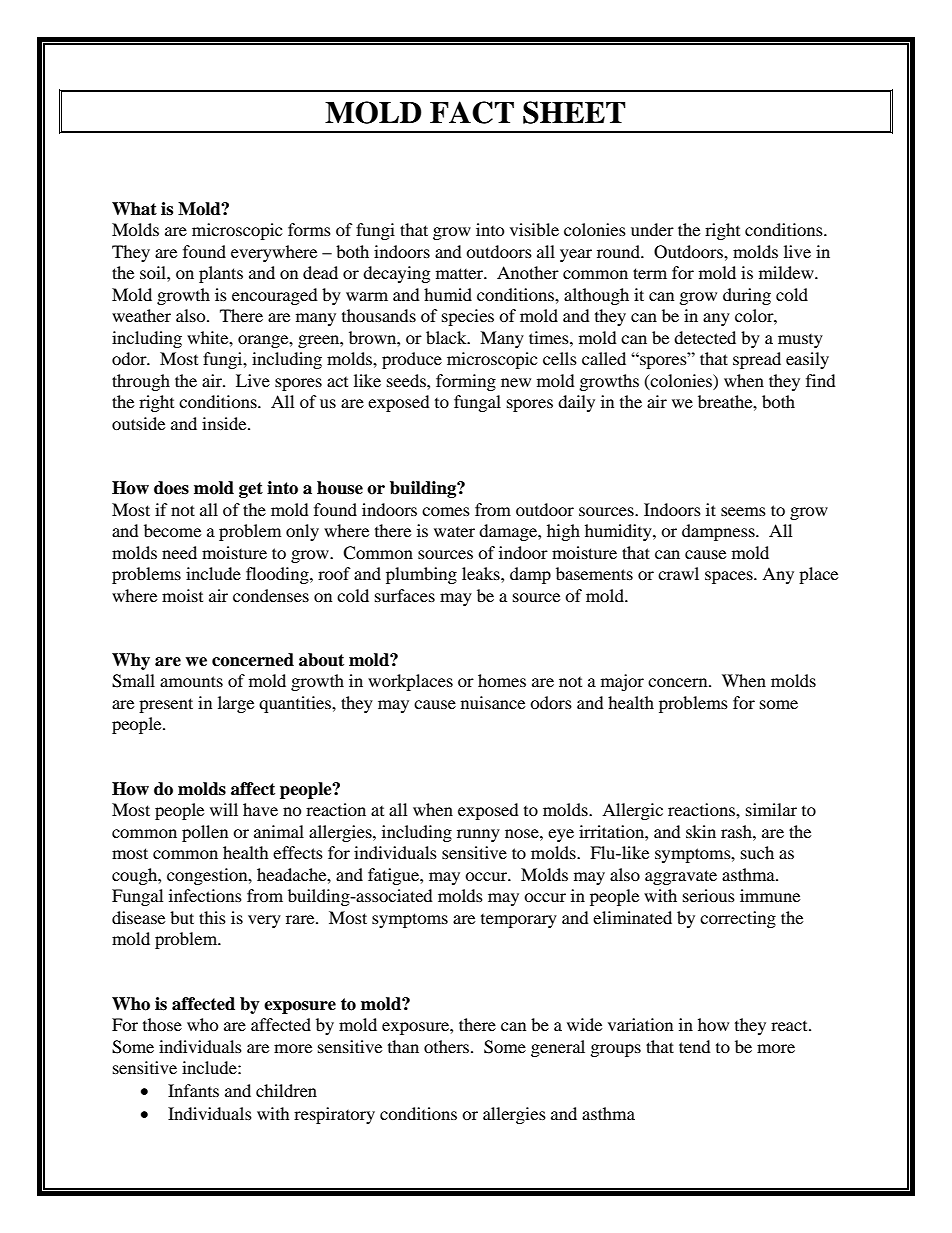 The width and height of the page is (952, 1233). Describe the element at coordinates (478, 835) in the page. I see `runny` at that location.
